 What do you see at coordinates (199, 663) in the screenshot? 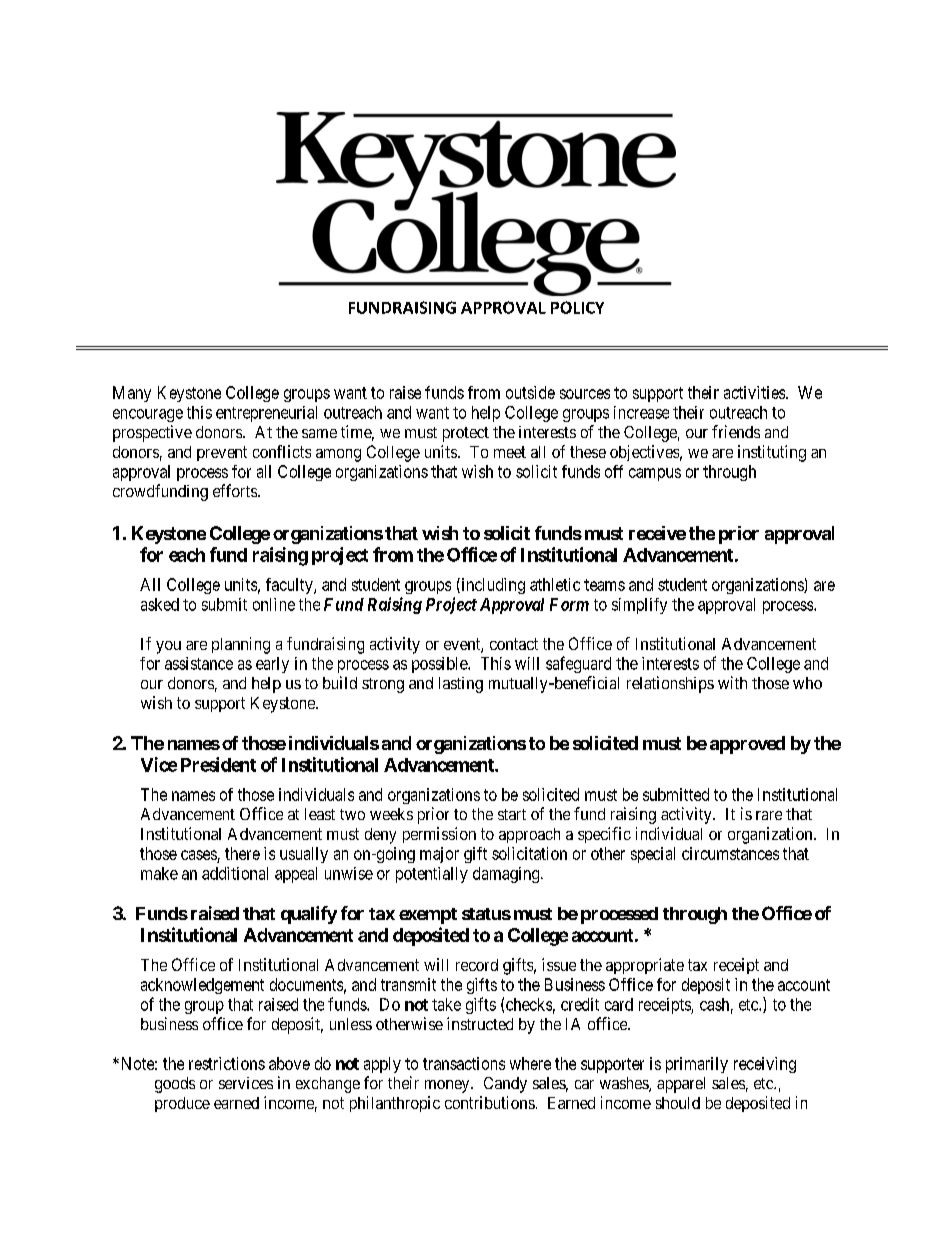
I see `assistance` at bounding box center [199, 663].
